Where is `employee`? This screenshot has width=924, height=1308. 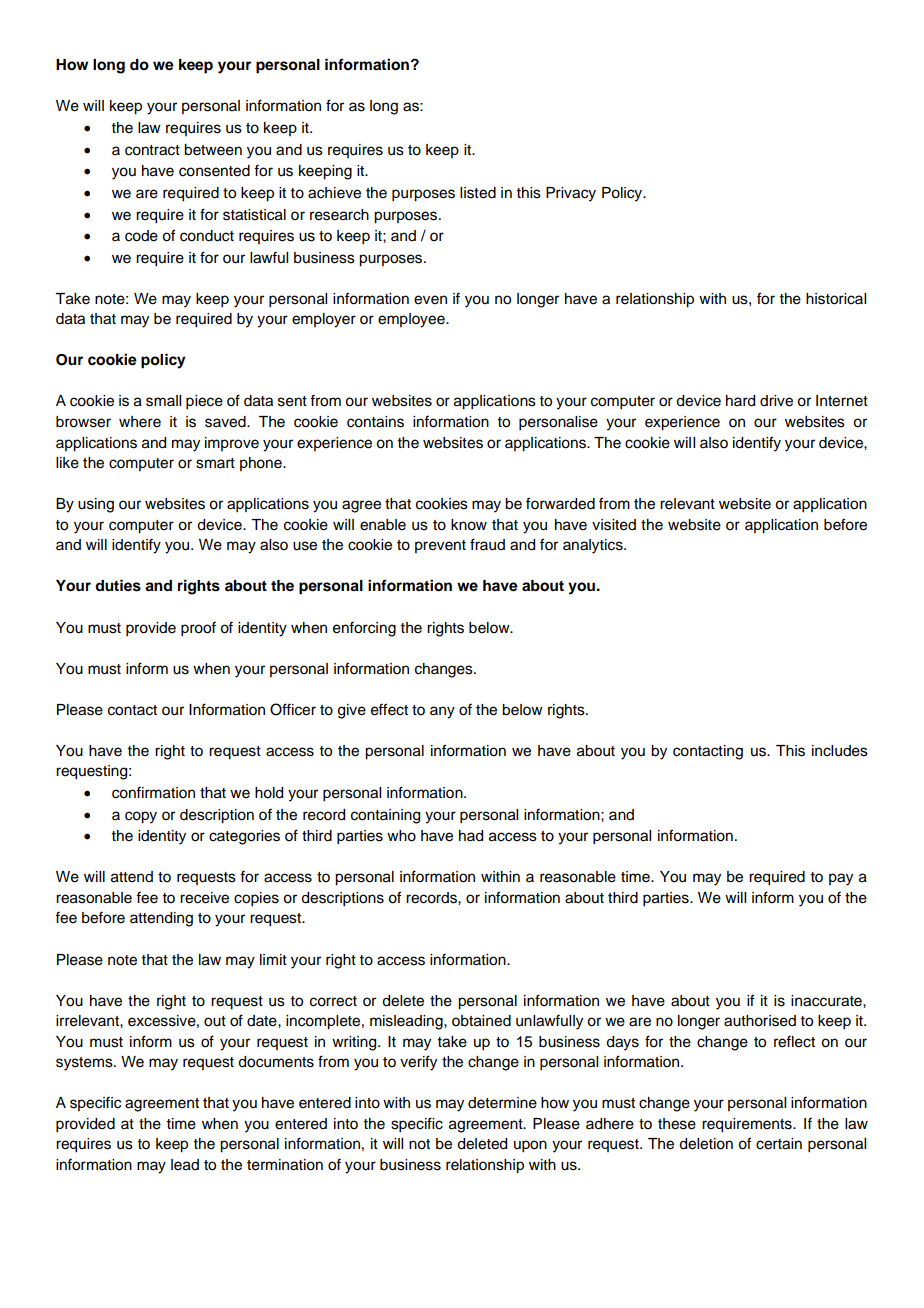 employee is located at coordinates (412, 320).
